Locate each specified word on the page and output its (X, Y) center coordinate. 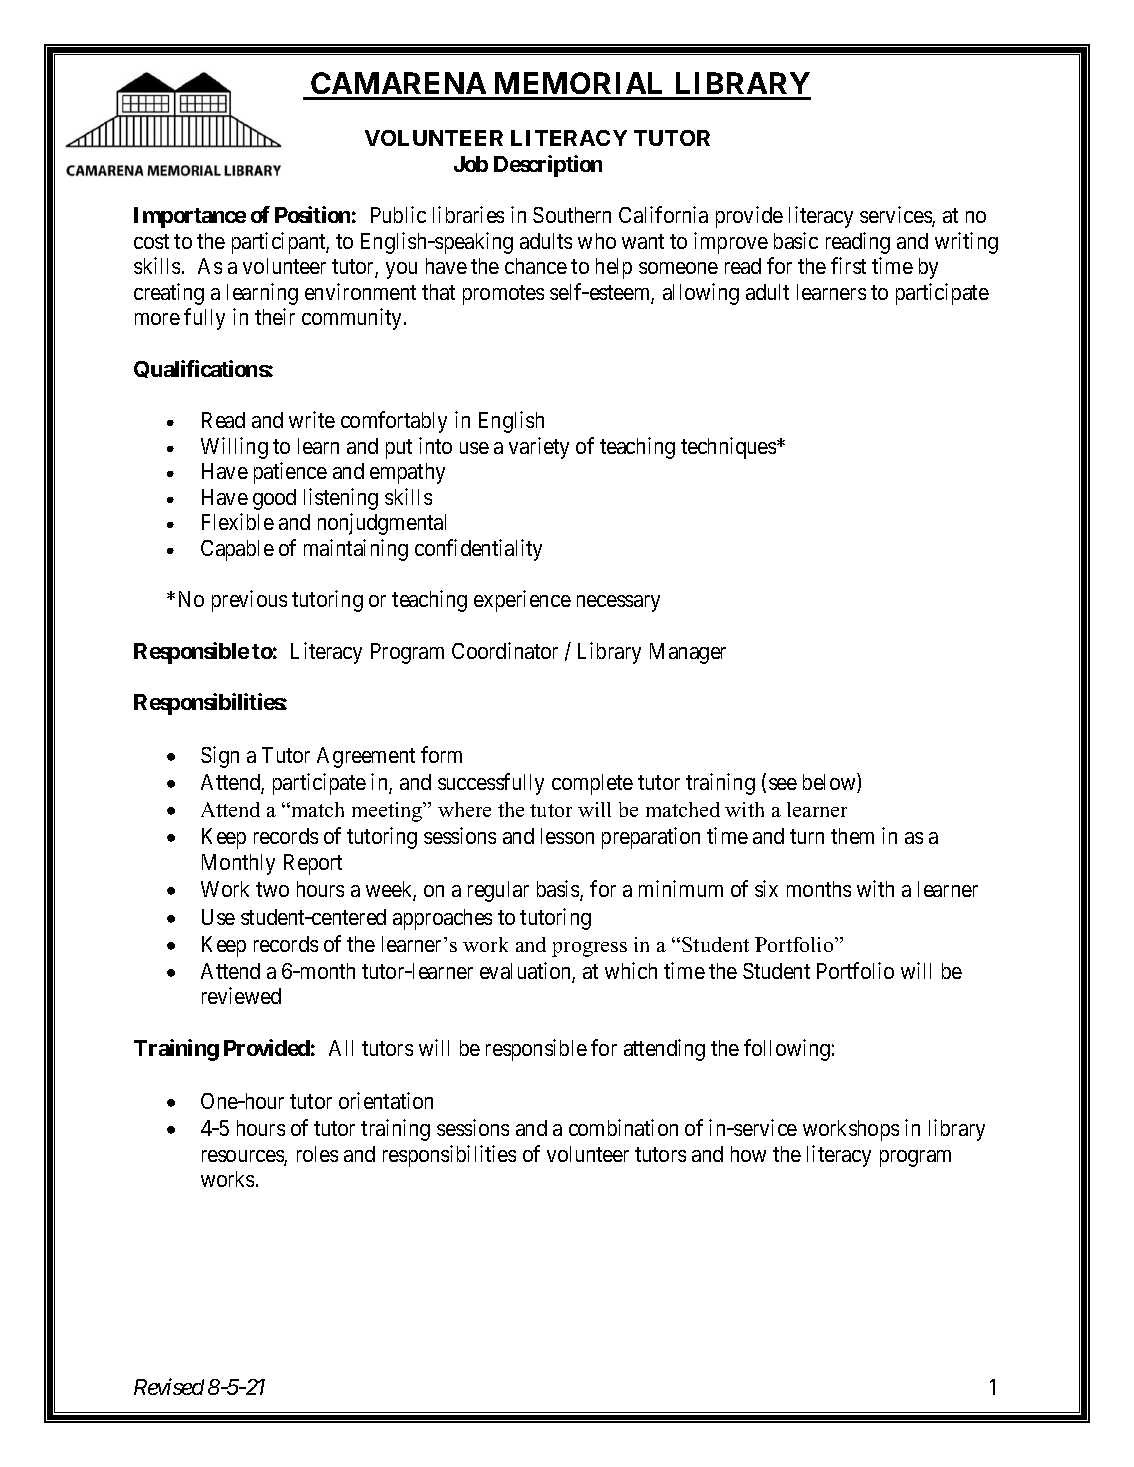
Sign (220, 757)
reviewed (241, 995)
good (274, 499)
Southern (572, 215)
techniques (729, 448)
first (848, 265)
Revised (169, 1386)
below (830, 783)
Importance (190, 217)
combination (623, 1127)
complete (592, 784)
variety (539, 448)
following (787, 1050)
